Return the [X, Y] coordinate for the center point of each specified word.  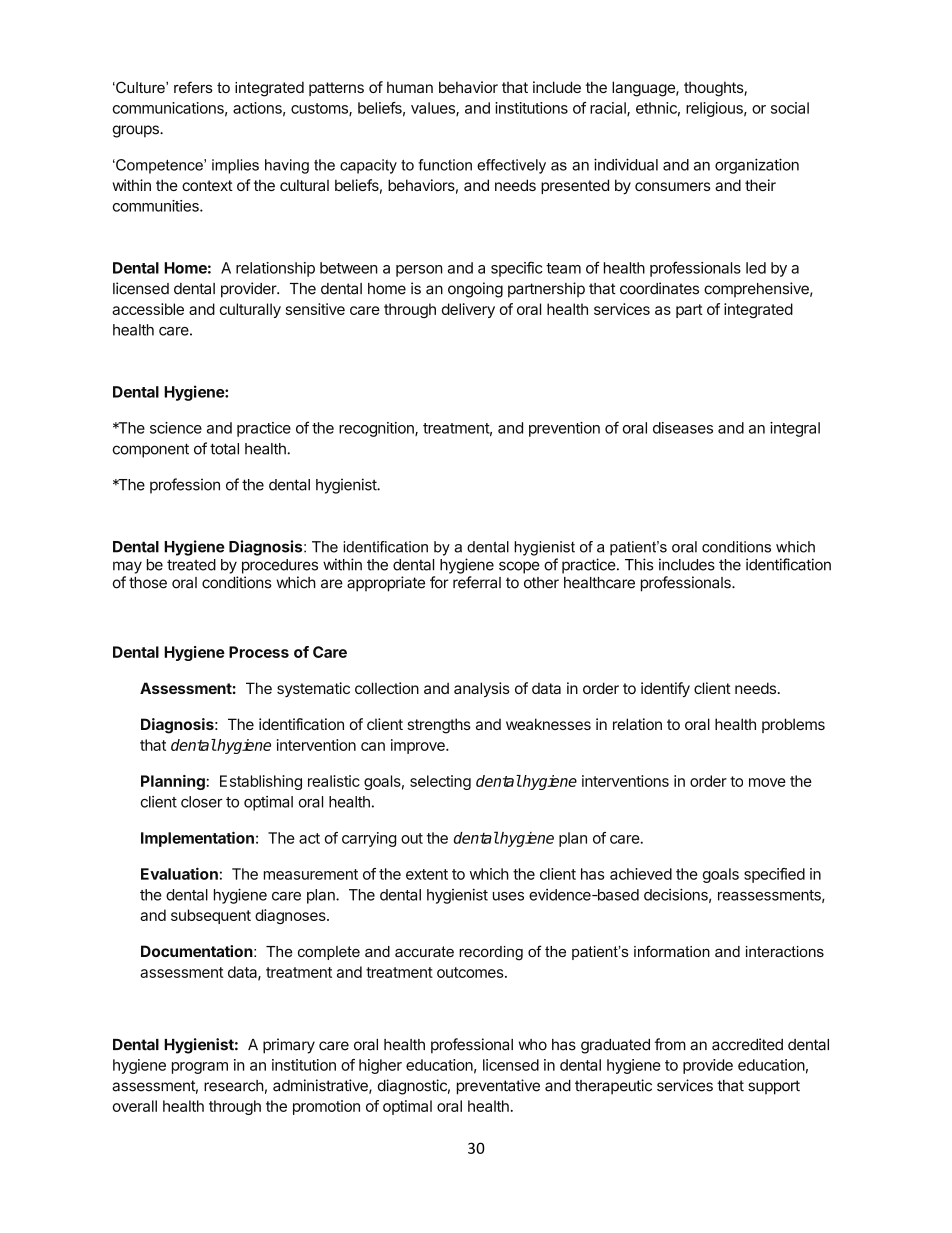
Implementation [197, 839]
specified [774, 875]
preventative [498, 1087]
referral [477, 582]
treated [191, 565]
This [639, 564]
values [434, 109]
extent [427, 874]
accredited [747, 1044]
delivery [468, 310]
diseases [683, 428]
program [200, 1068]
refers [193, 87]
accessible [148, 309]
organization [757, 166]
